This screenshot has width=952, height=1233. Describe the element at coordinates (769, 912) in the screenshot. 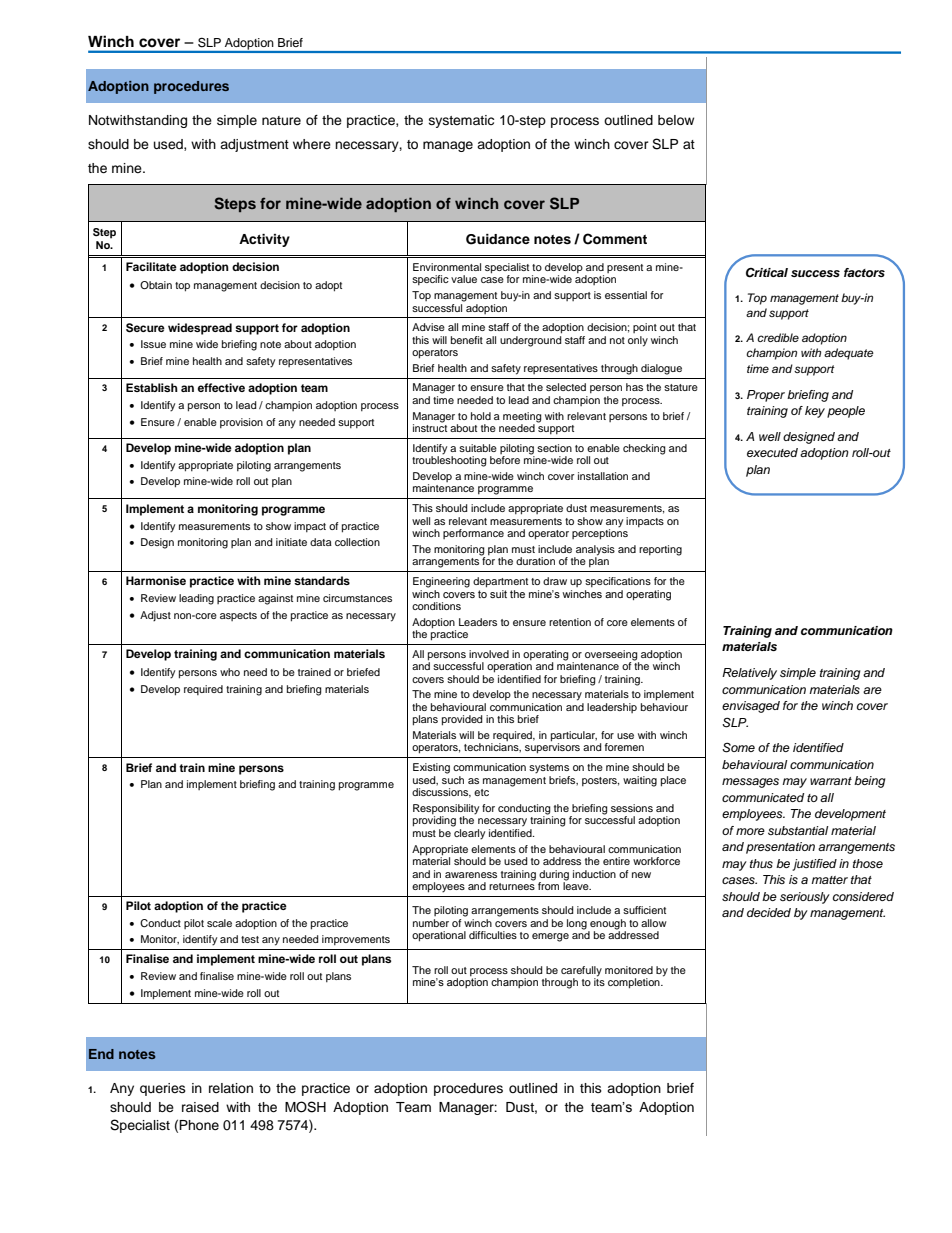

I see `decided` at that location.
